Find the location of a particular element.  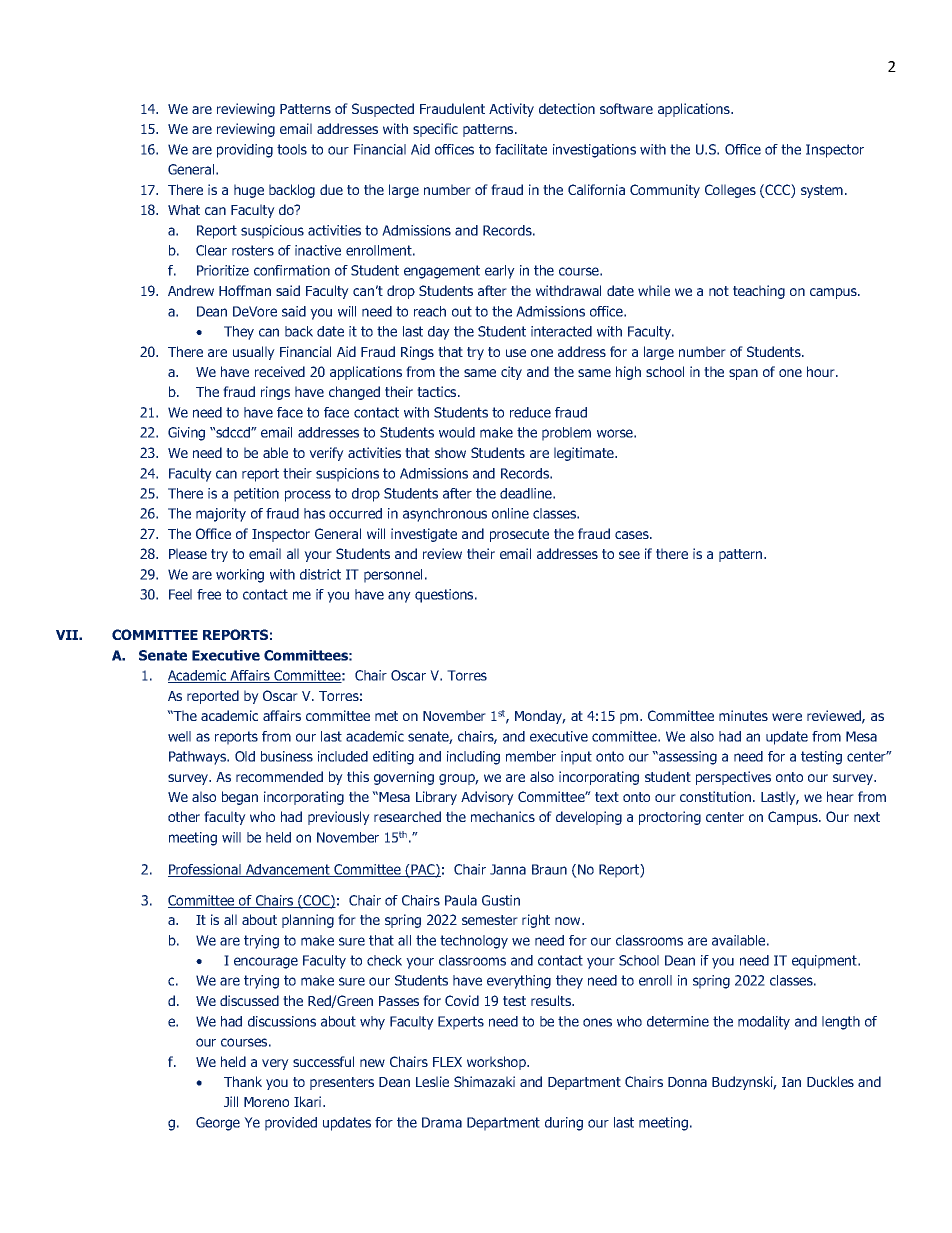

facilitate is located at coordinates (521, 149).
